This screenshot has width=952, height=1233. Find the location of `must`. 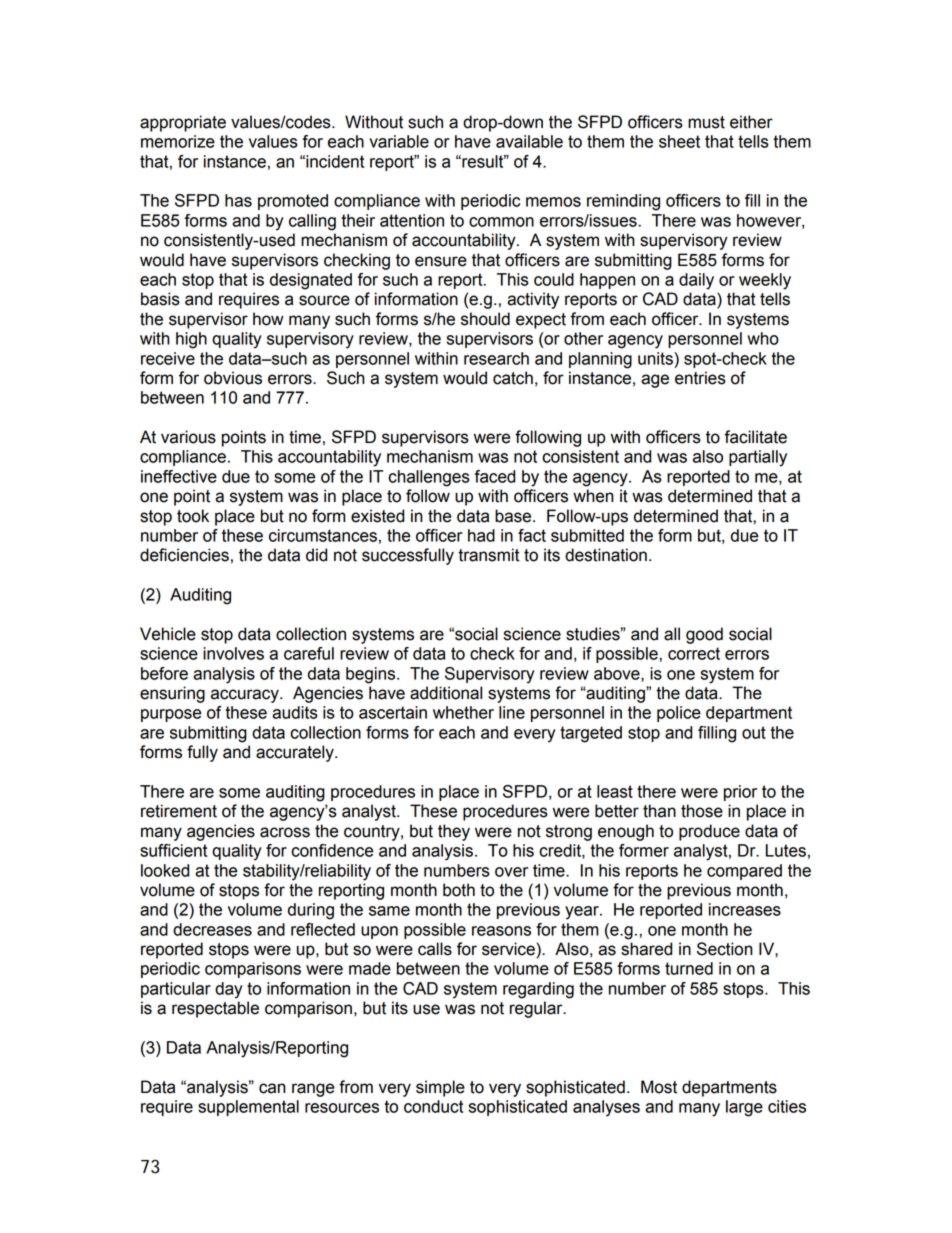

must is located at coordinates (706, 122).
